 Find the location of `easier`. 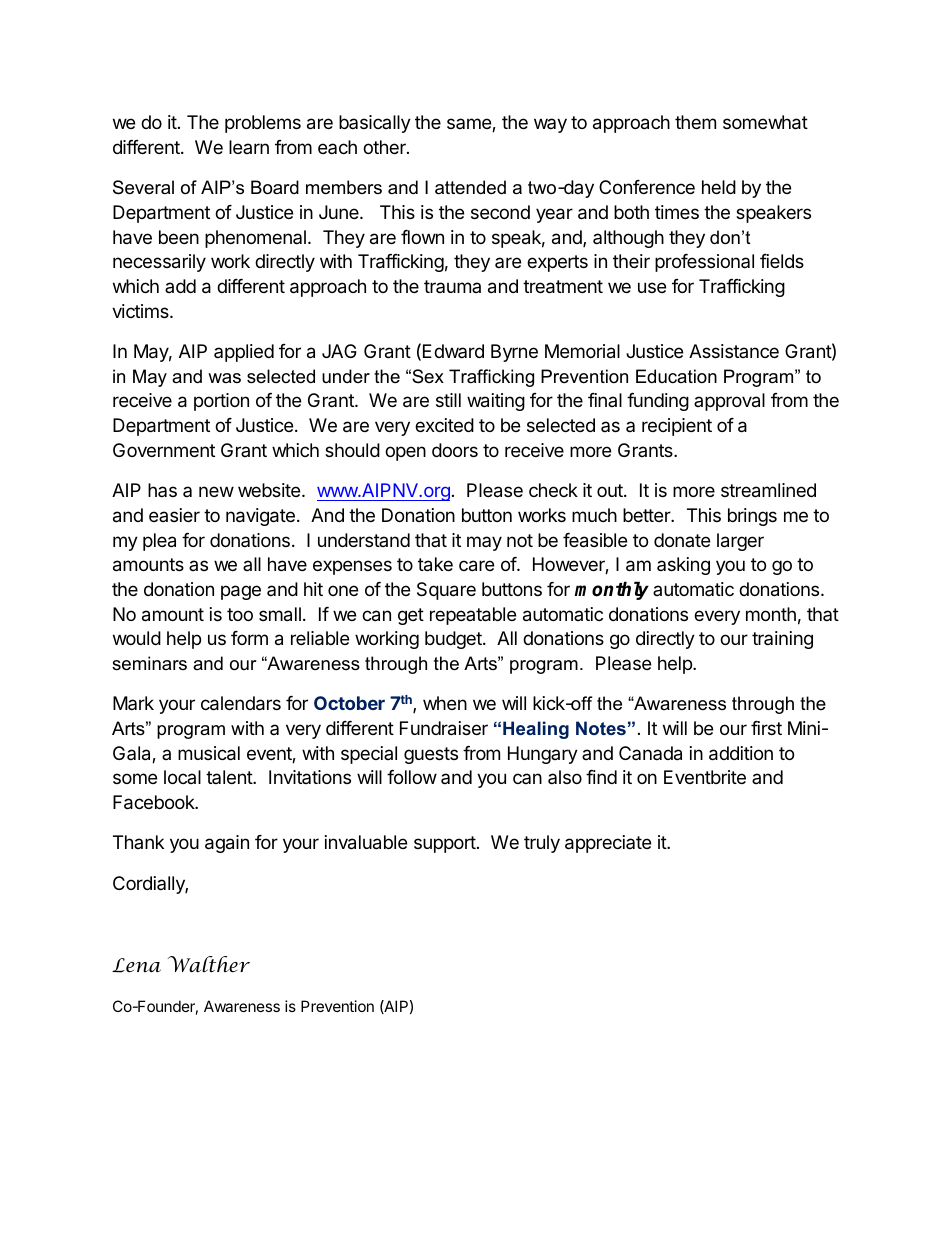

easier is located at coordinates (174, 515).
